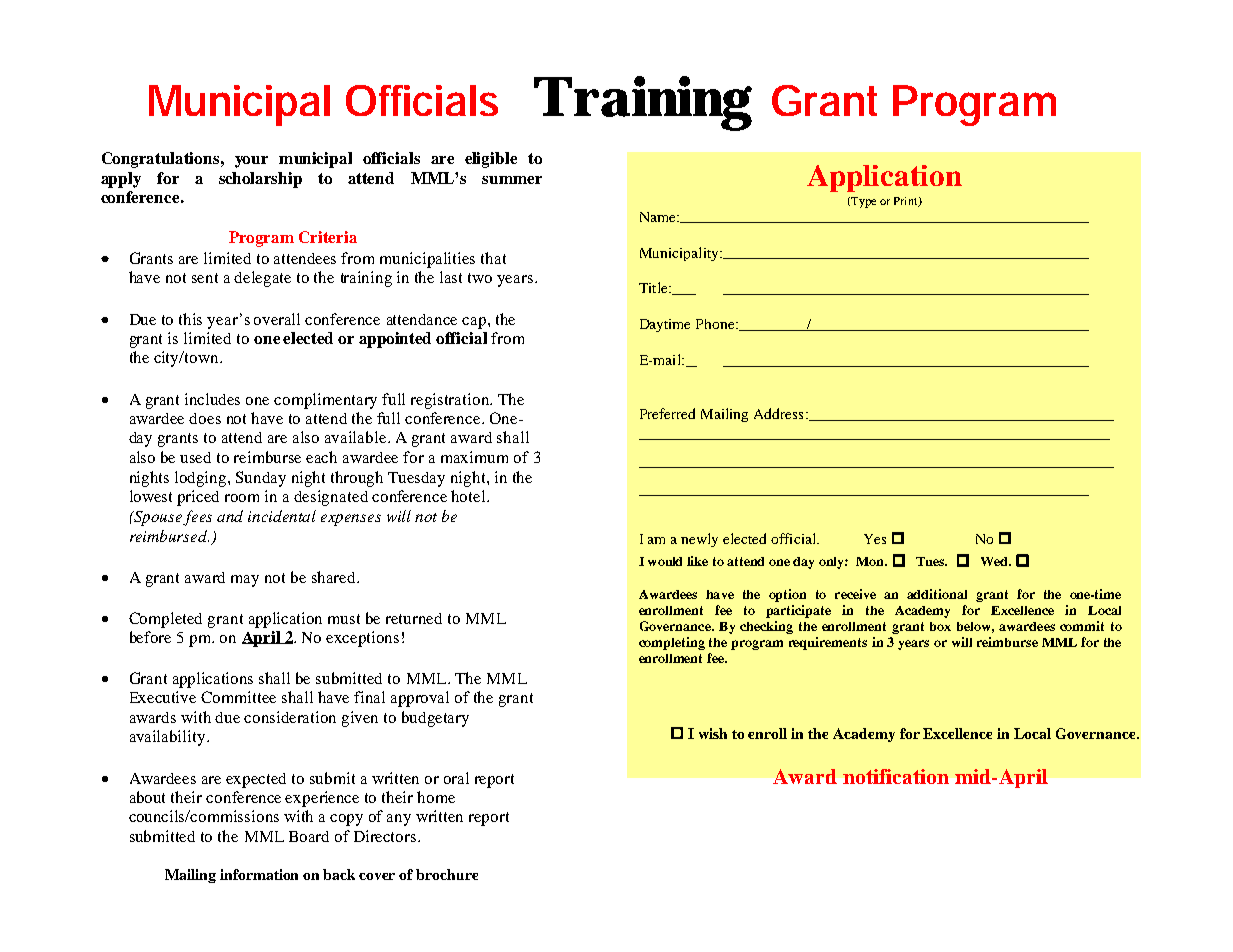 The width and height of the screenshot is (1233, 952). Describe the element at coordinates (469, 496) in the screenshot. I see `hotel` at that location.
